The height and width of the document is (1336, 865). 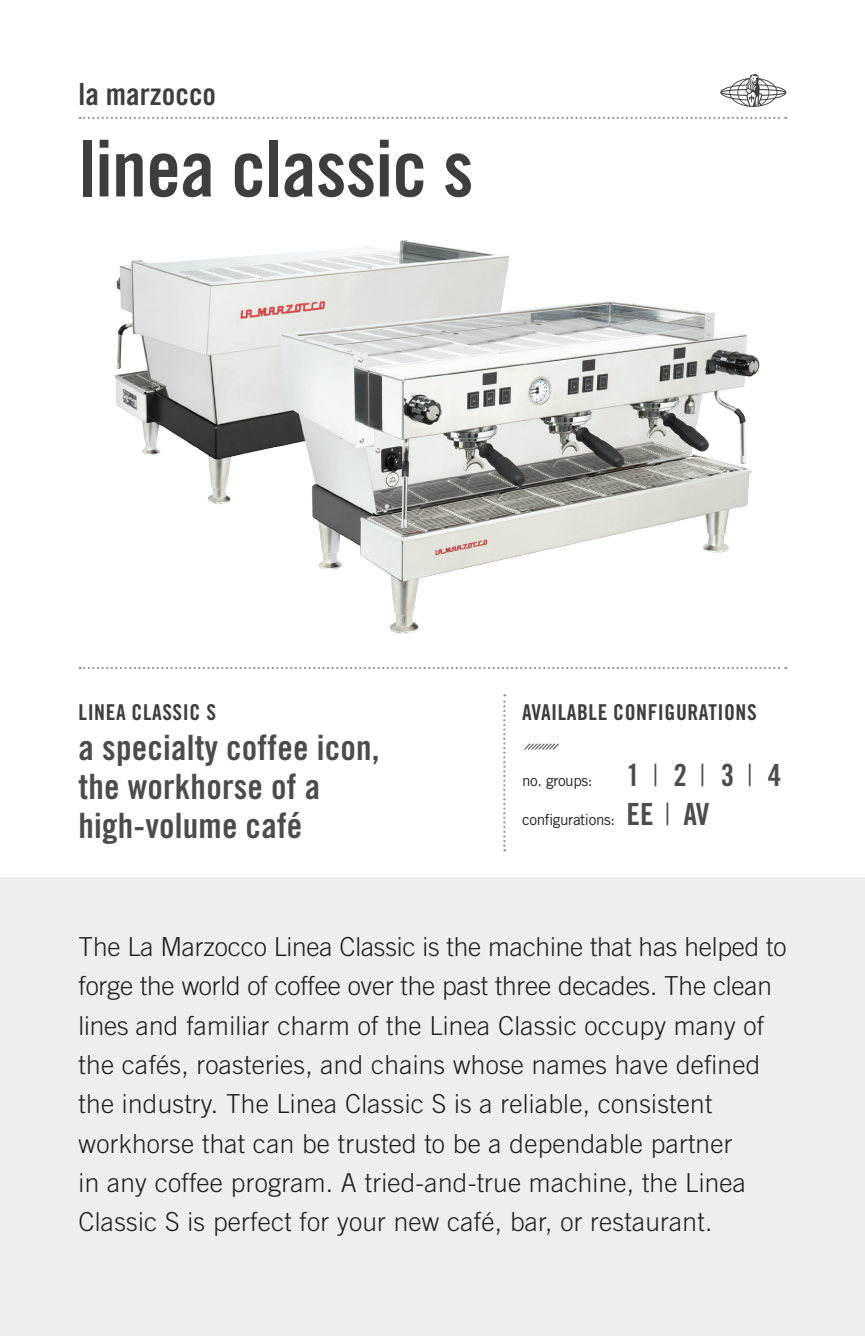 What do you see at coordinates (417, 1224) in the document?
I see `new` at bounding box center [417, 1224].
